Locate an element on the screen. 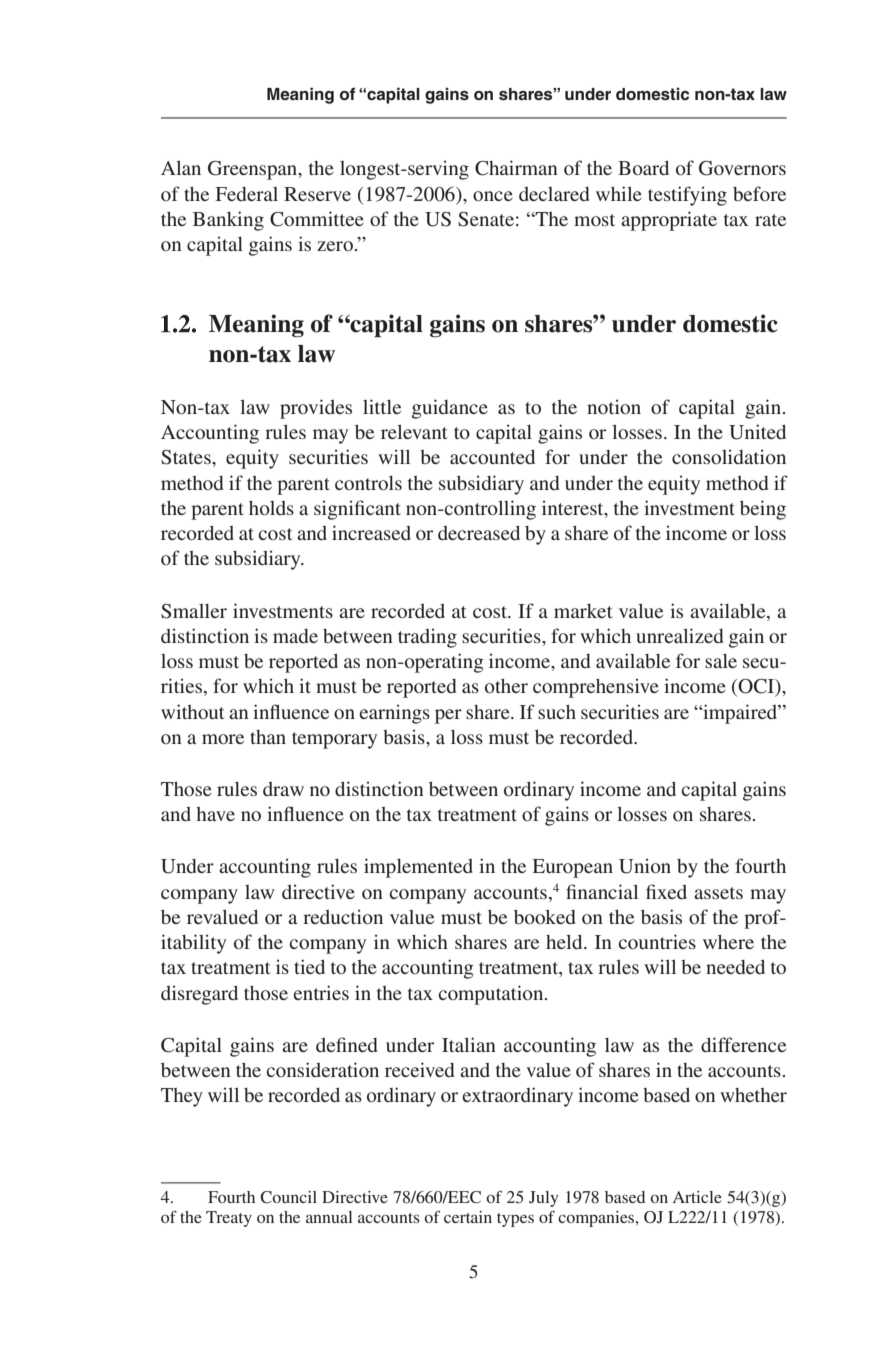 The image size is (894, 1372). Article is located at coordinates (697, 1197).
